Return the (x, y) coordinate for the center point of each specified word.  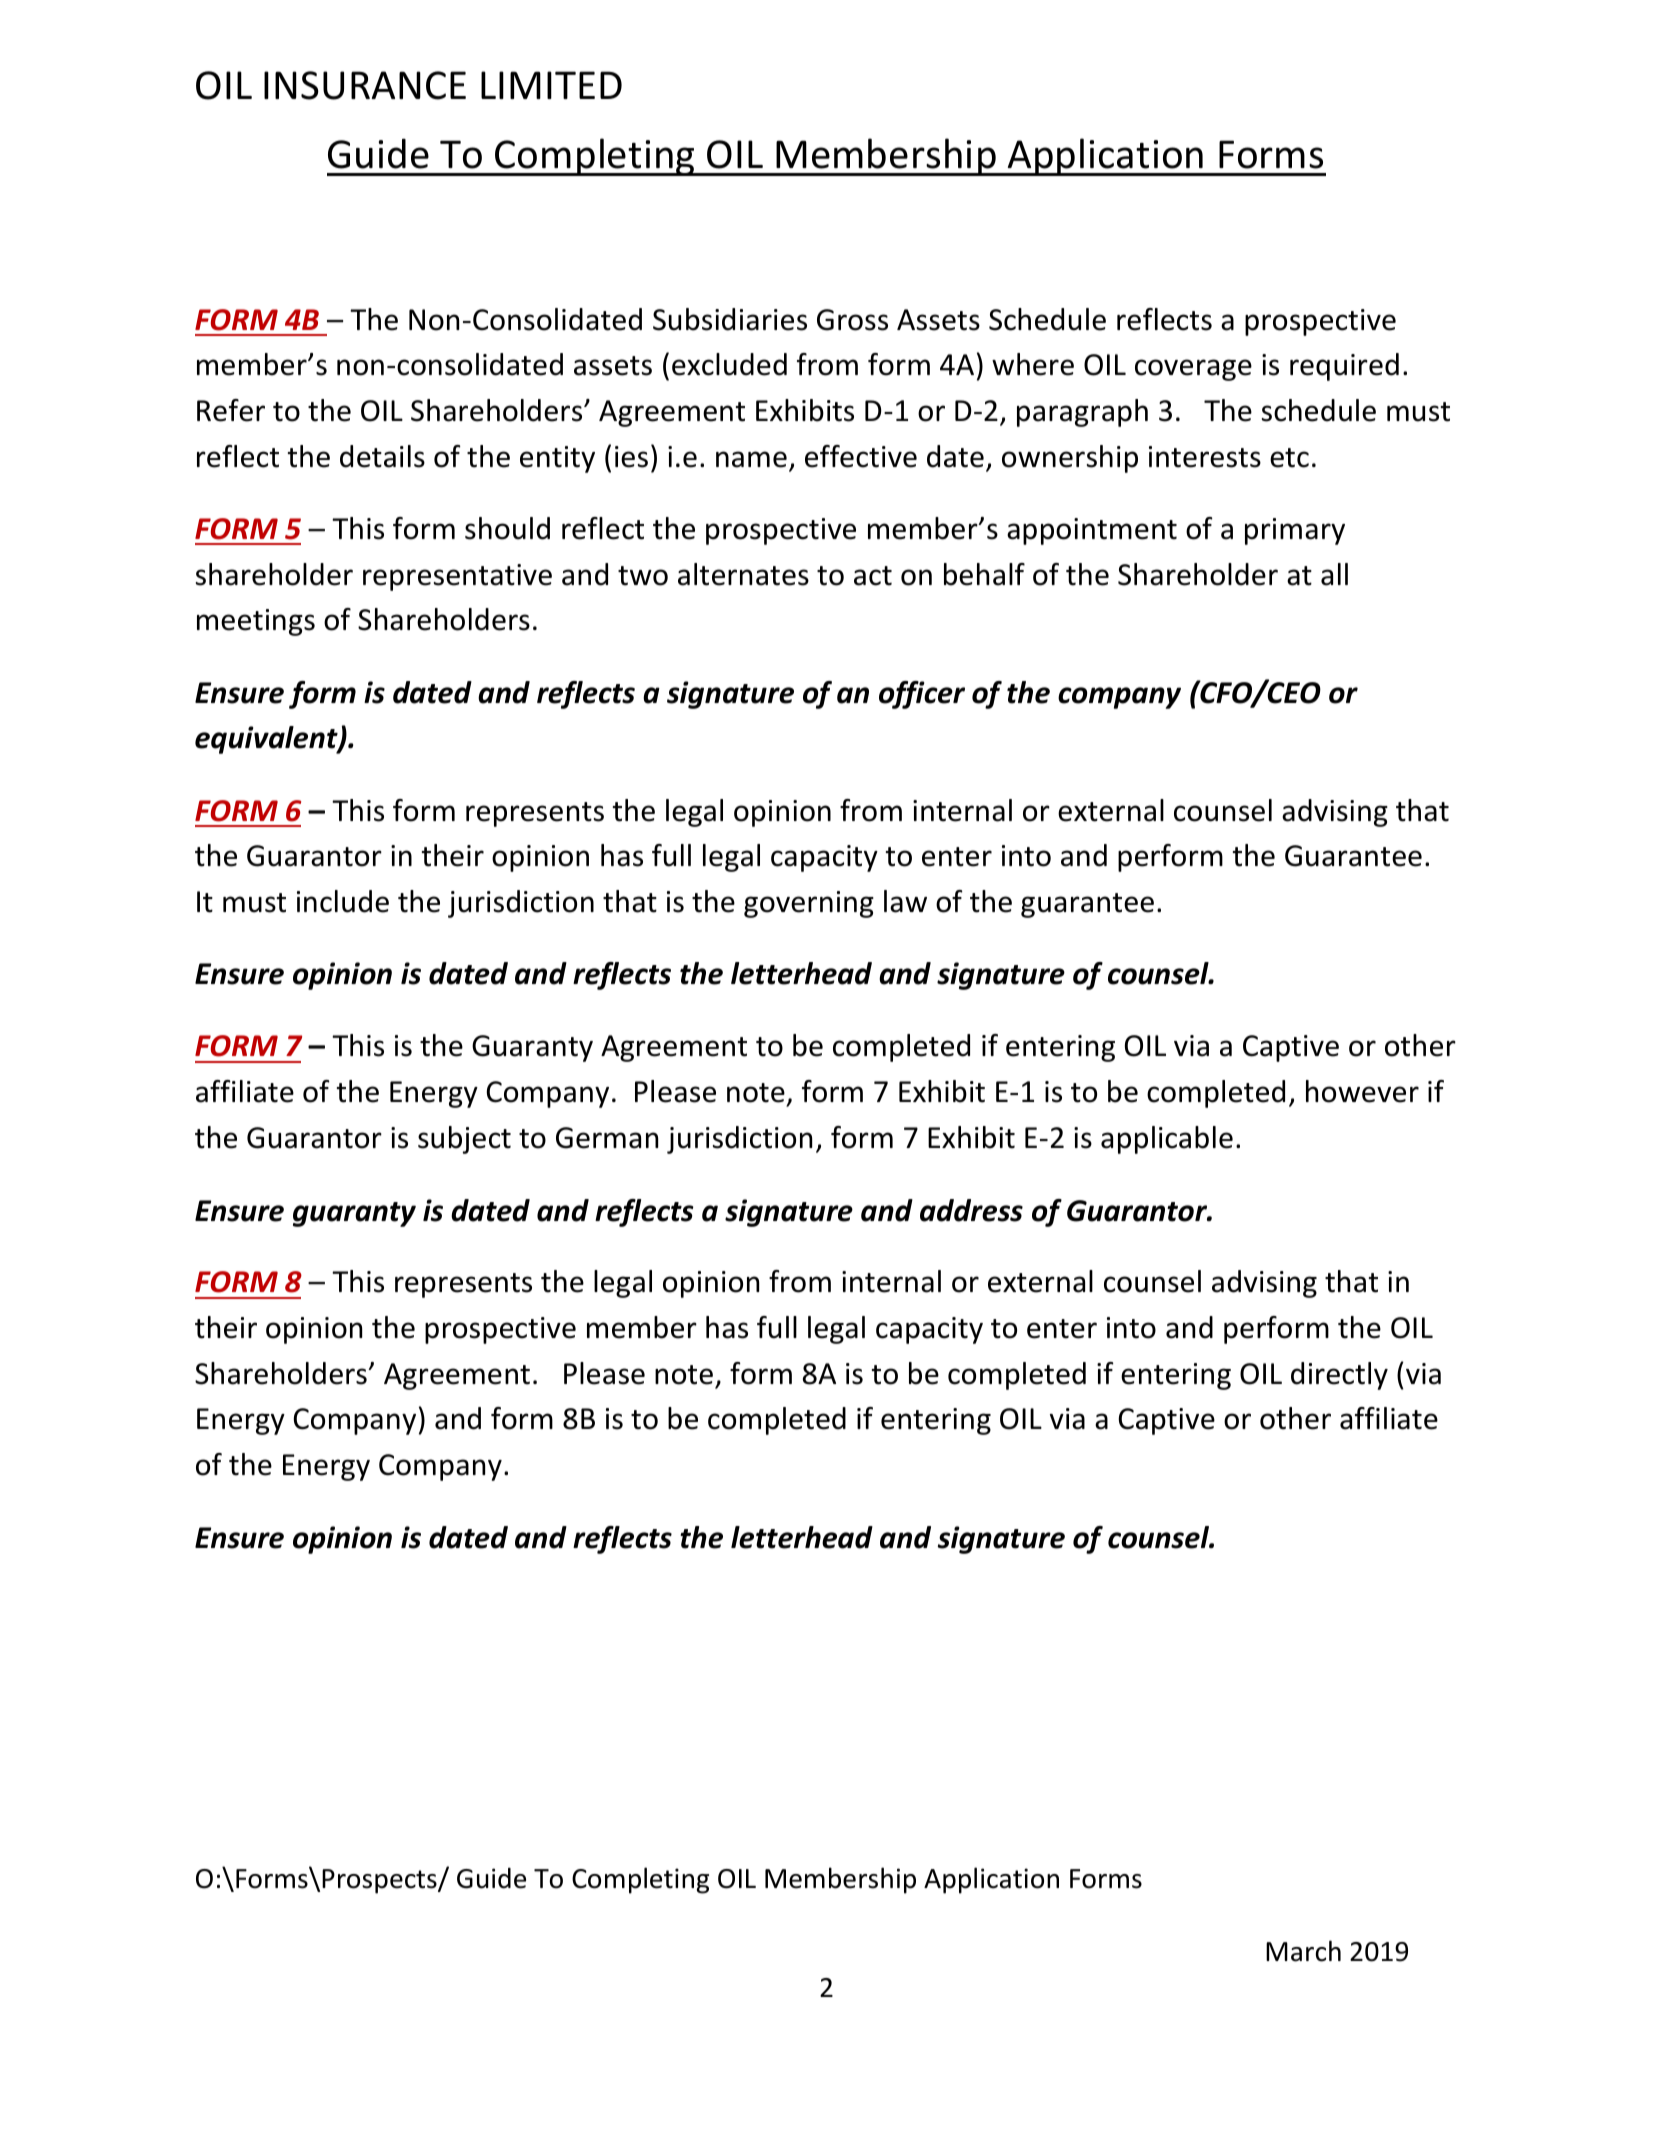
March (1303, 1951)
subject (464, 1140)
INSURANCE (365, 85)
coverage (1193, 370)
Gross (852, 320)
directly (1339, 1376)
